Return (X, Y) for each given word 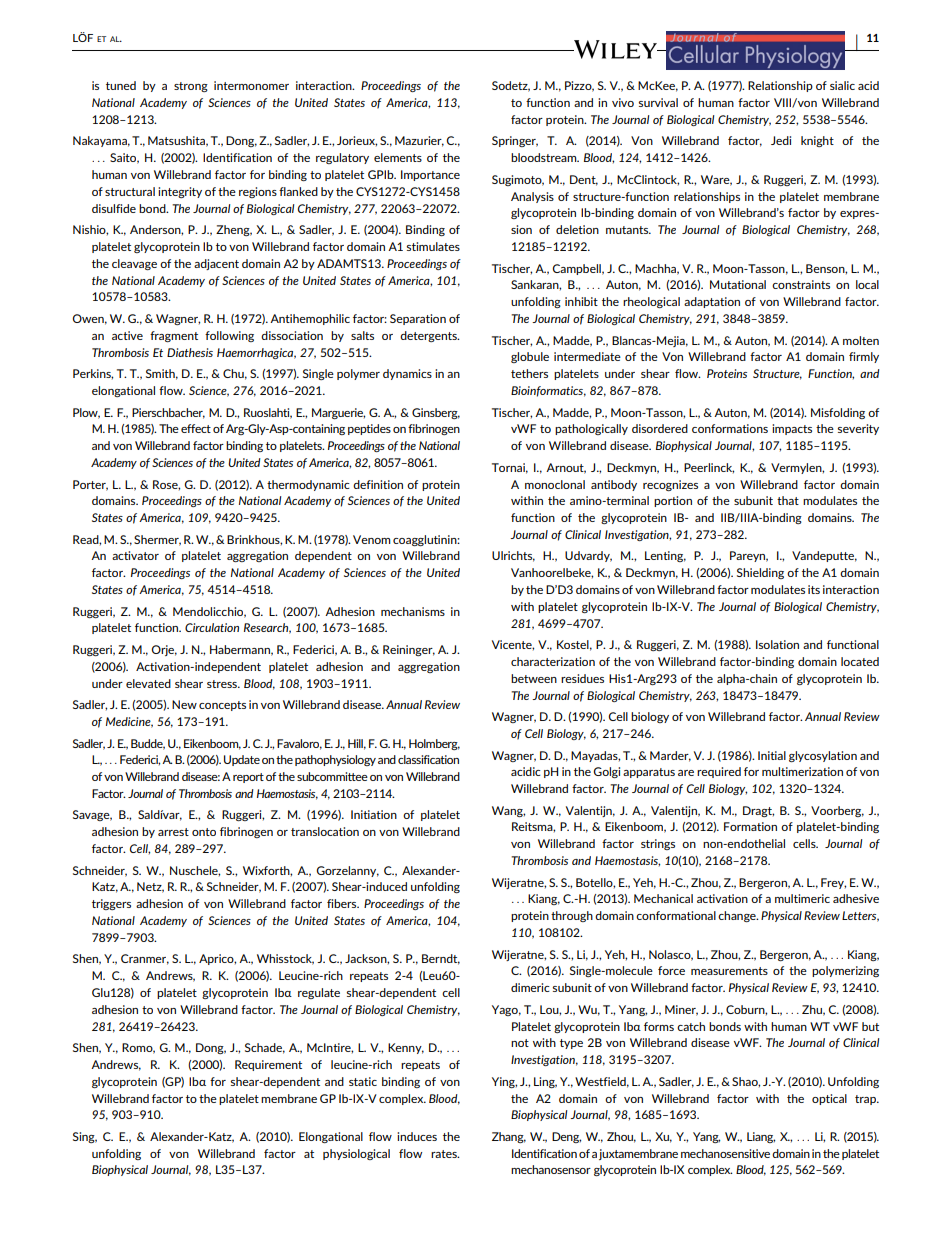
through (572, 916)
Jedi (781, 140)
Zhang (509, 1137)
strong (191, 87)
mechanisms (413, 611)
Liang (761, 1137)
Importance (430, 175)
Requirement (268, 1065)
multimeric (802, 898)
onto (204, 832)
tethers (529, 373)
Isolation (777, 644)
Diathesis (190, 352)
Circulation (212, 627)
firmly (864, 357)
